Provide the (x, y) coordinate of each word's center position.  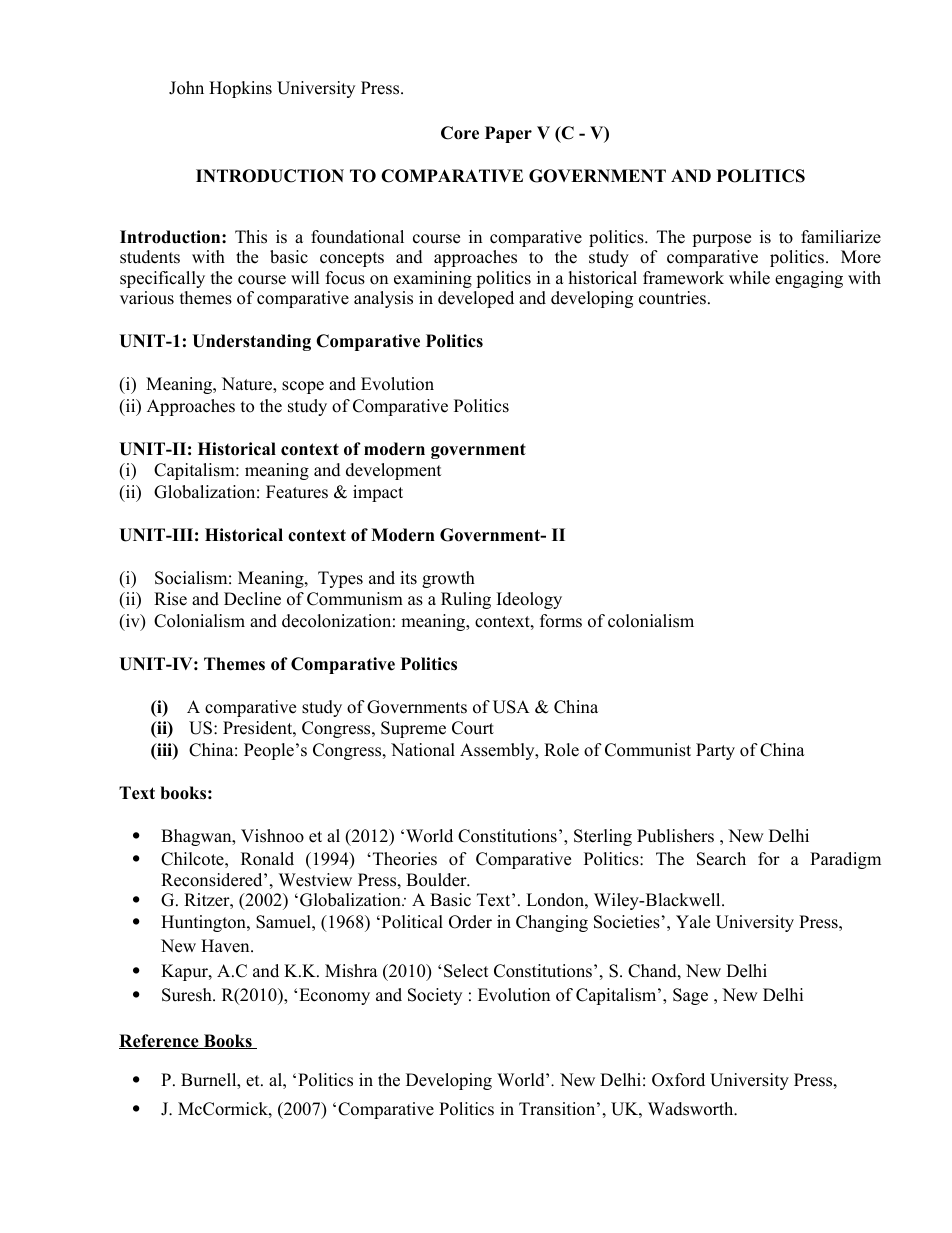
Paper (508, 134)
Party (715, 751)
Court (473, 728)
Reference (160, 1041)
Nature (248, 385)
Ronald (267, 859)
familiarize (841, 237)
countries (674, 298)
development (394, 471)
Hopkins (240, 89)
